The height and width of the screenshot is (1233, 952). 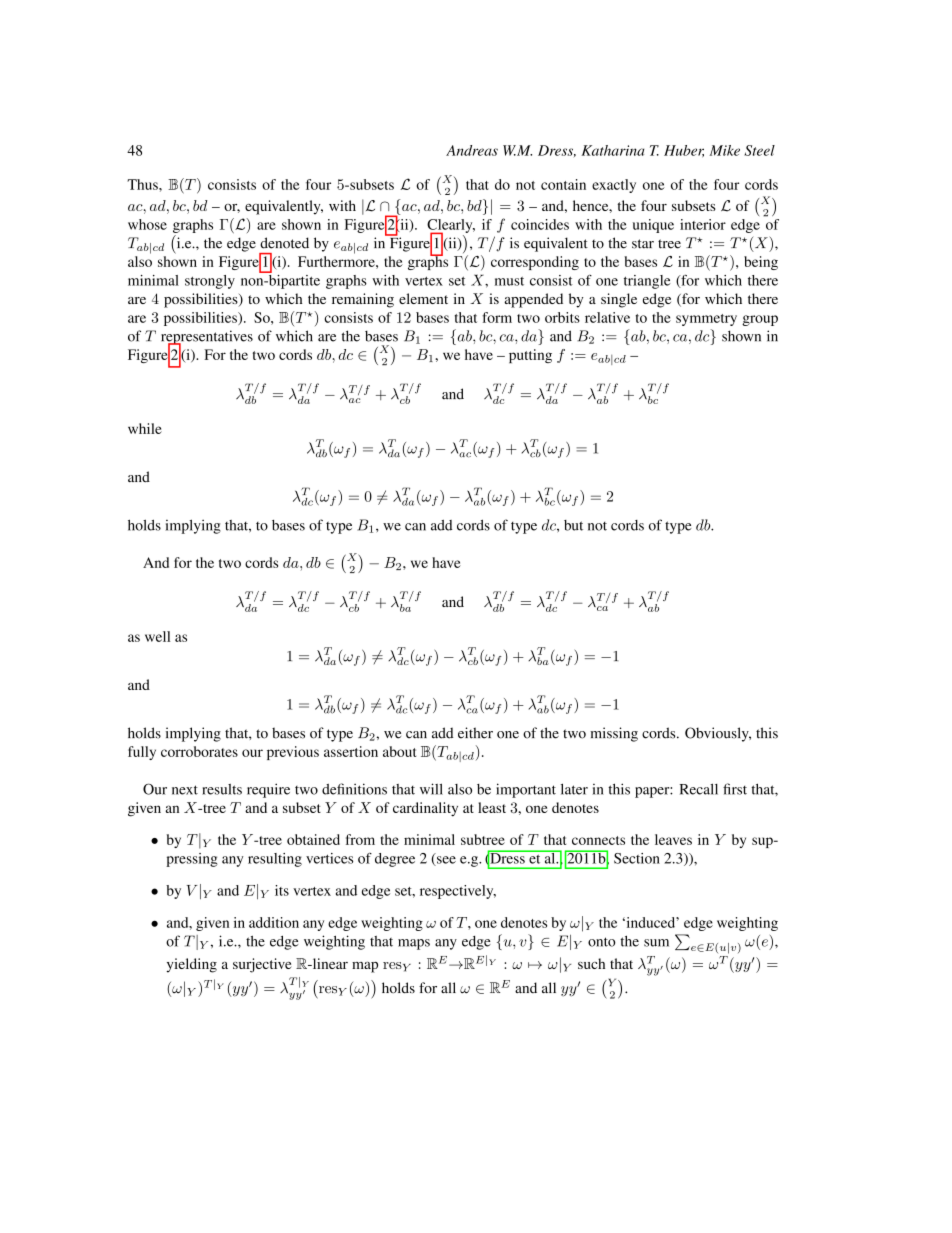 I want to click on Huber, so click(x=684, y=151).
